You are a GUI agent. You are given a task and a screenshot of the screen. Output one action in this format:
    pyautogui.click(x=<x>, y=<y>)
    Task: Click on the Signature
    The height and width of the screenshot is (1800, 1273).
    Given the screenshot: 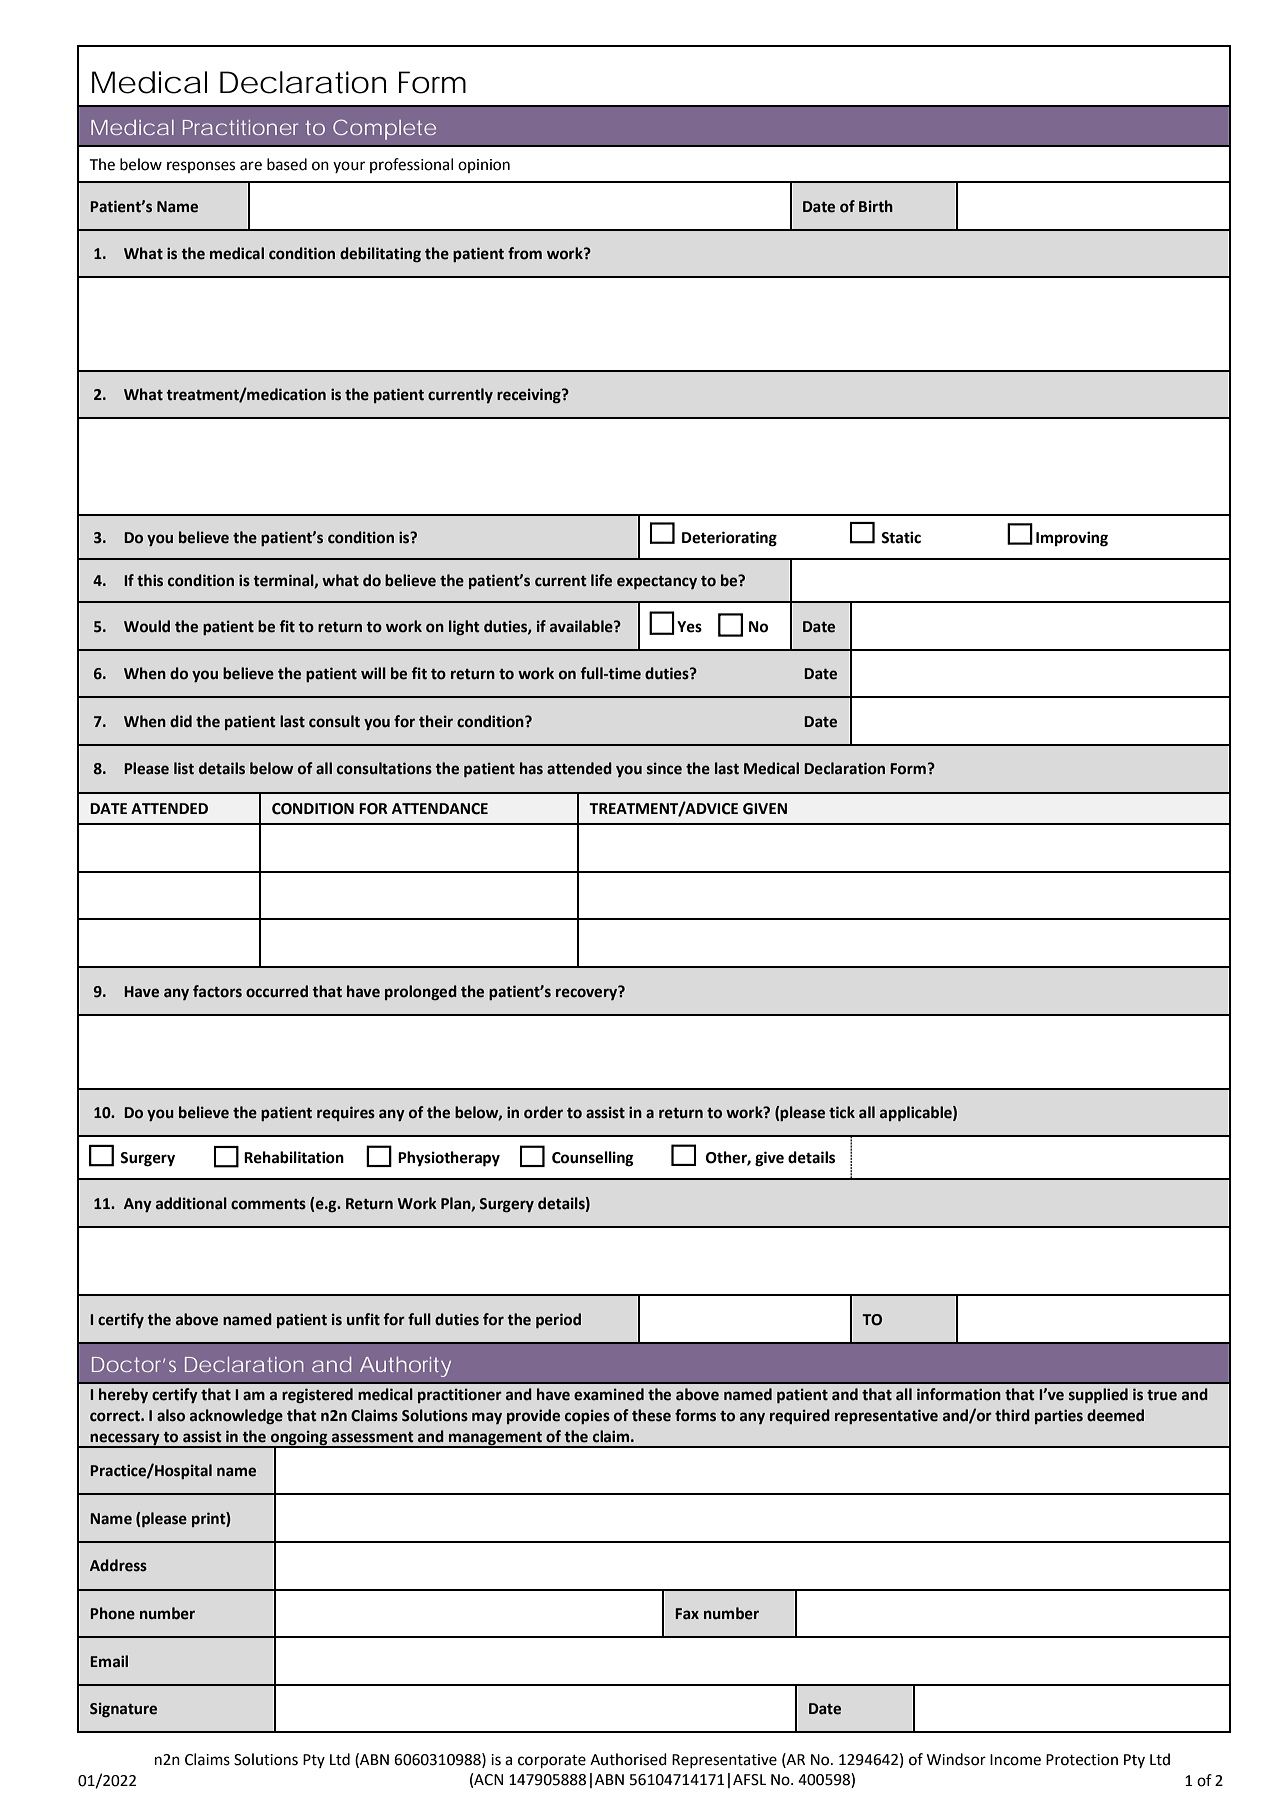 What is the action you would take?
    pyautogui.click(x=123, y=1710)
